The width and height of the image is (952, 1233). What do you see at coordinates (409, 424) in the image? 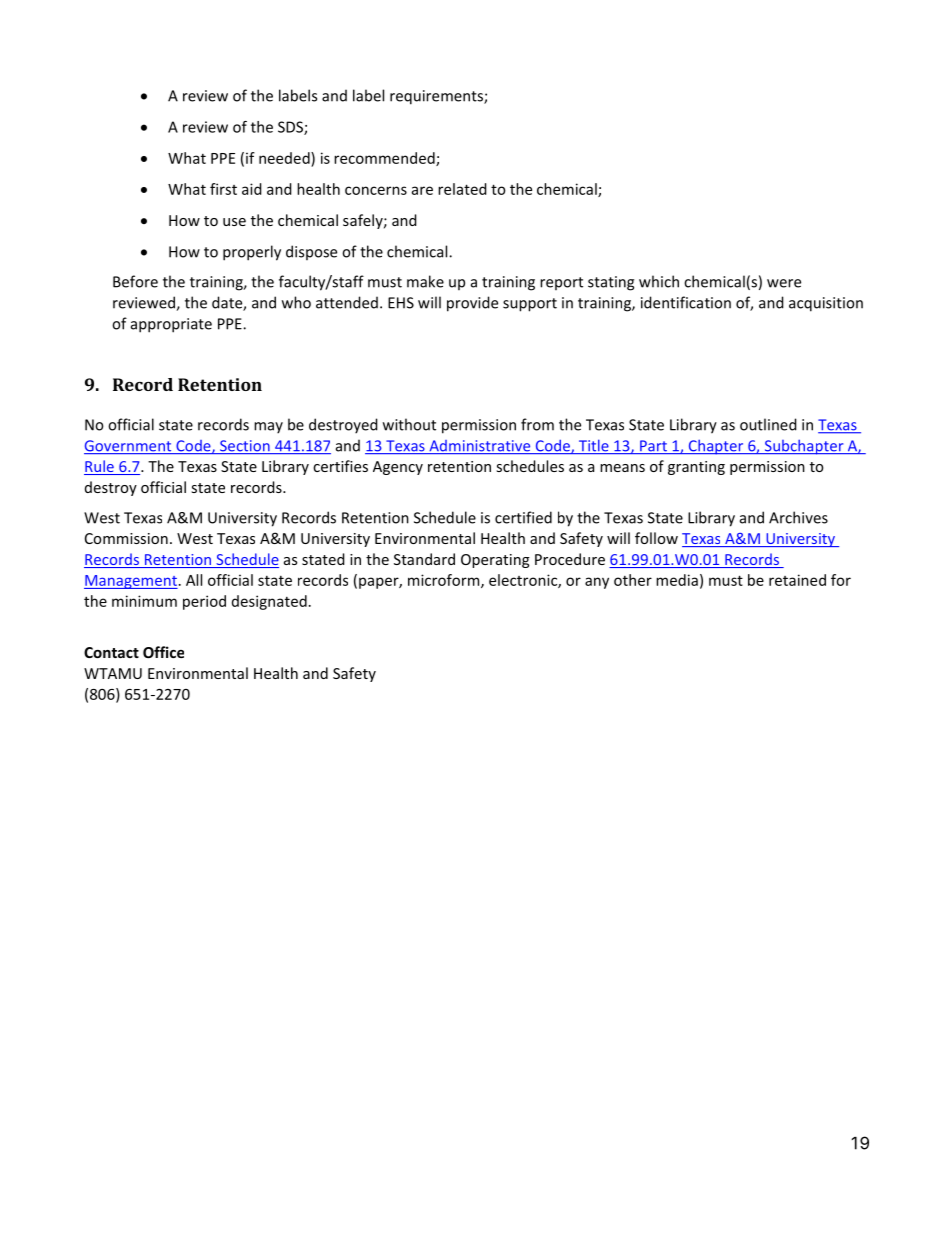
I see `without` at bounding box center [409, 424].
